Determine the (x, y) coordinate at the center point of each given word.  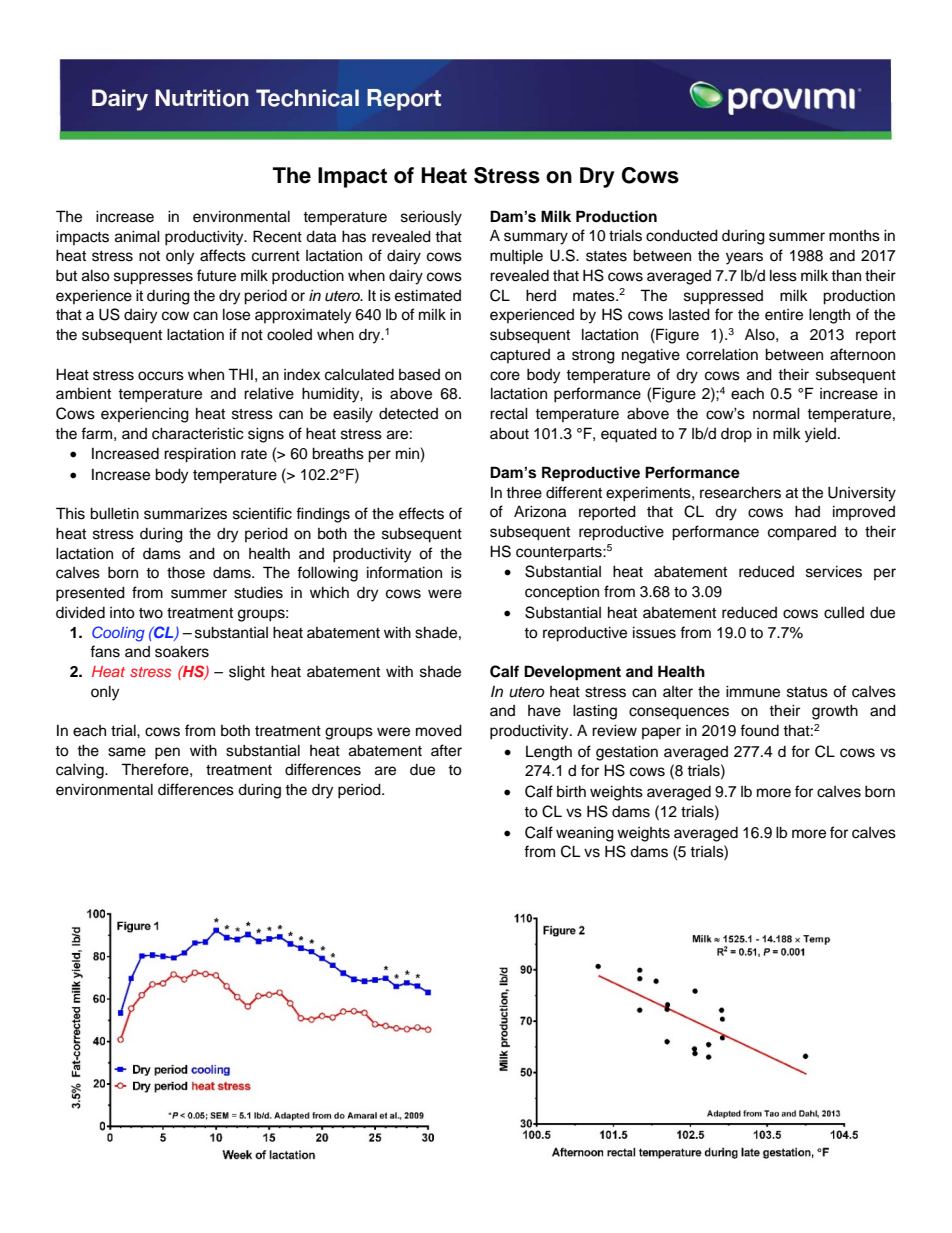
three (524, 492)
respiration (200, 455)
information (404, 572)
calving (81, 771)
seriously (431, 218)
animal (137, 236)
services (834, 571)
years (744, 258)
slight (247, 673)
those (186, 572)
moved (439, 730)
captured (520, 356)
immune (753, 691)
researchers (740, 492)
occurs (161, 376)
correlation (722, 354)
